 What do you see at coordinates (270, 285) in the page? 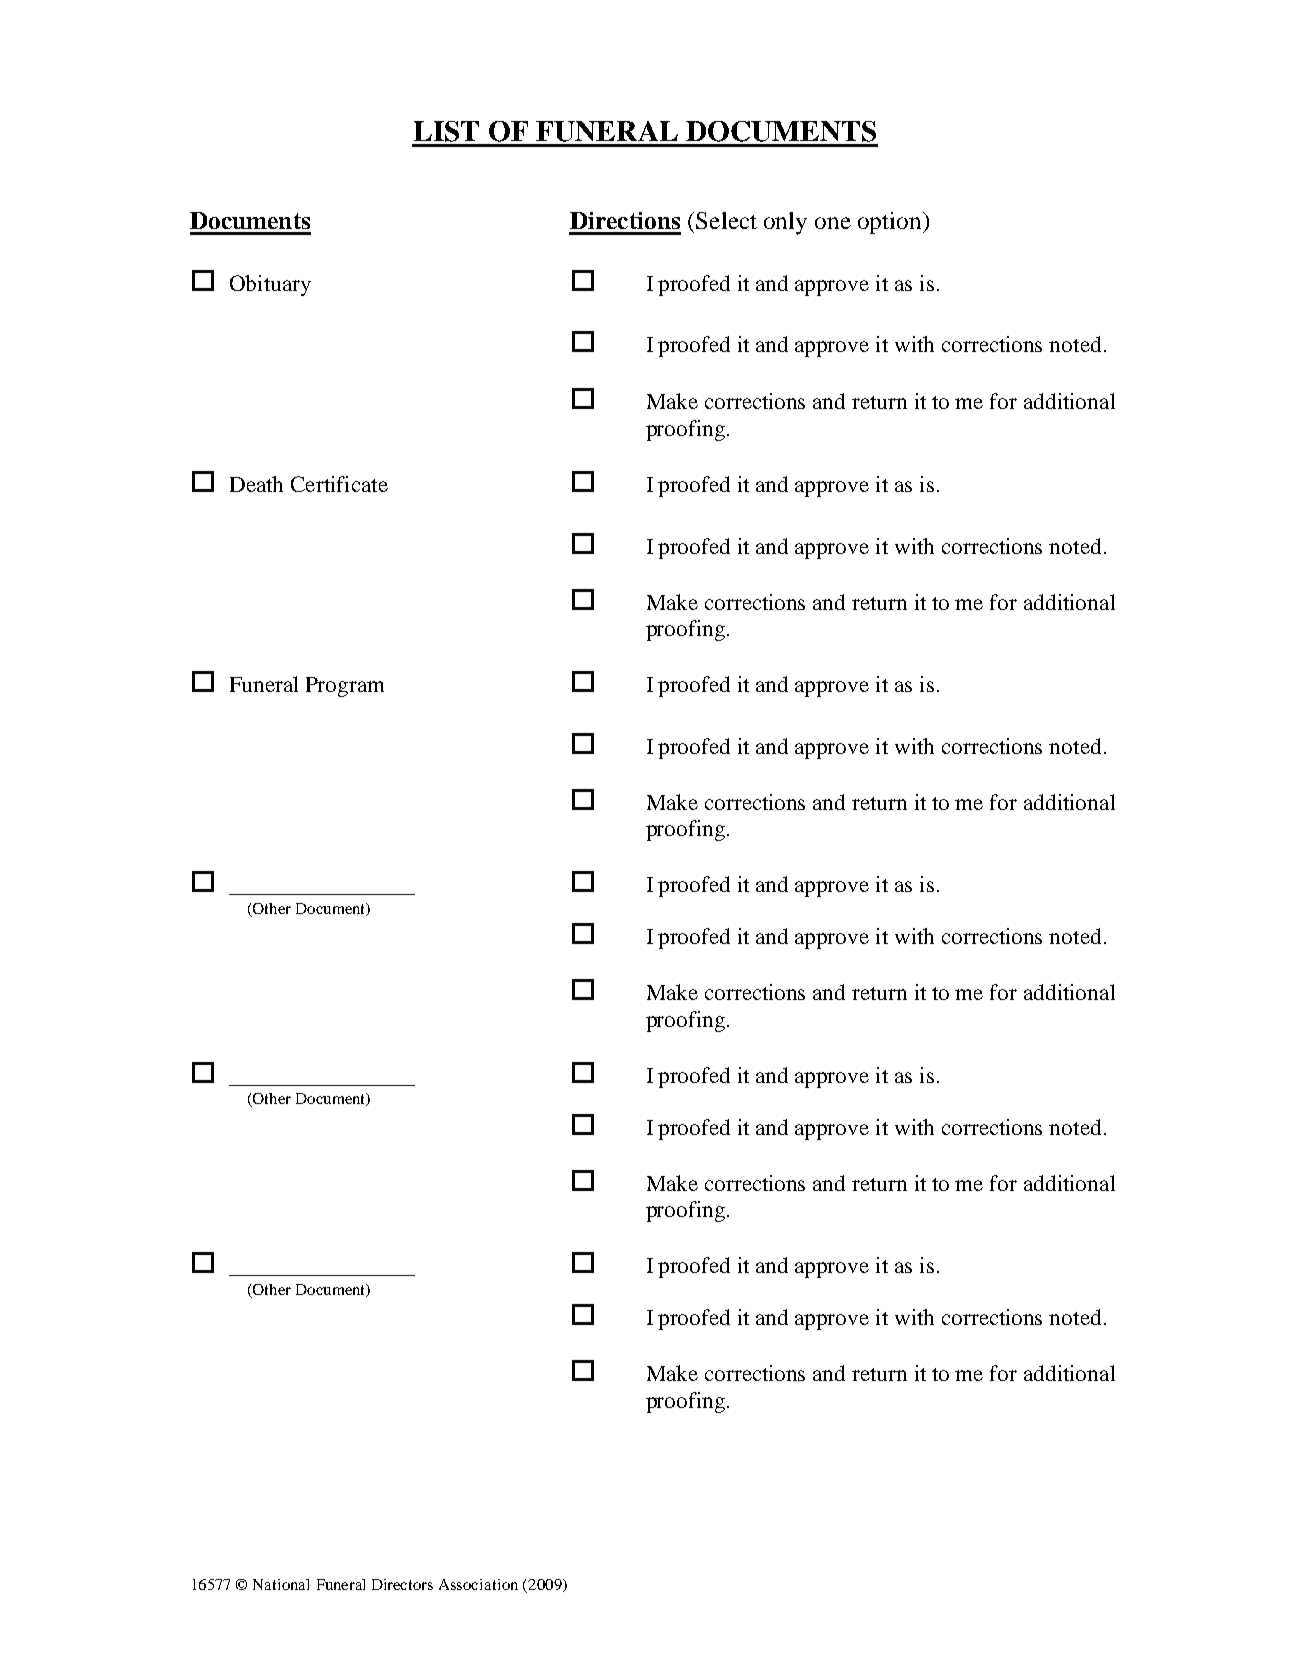
I see `Obituary` at bounding box center [270, 285].
